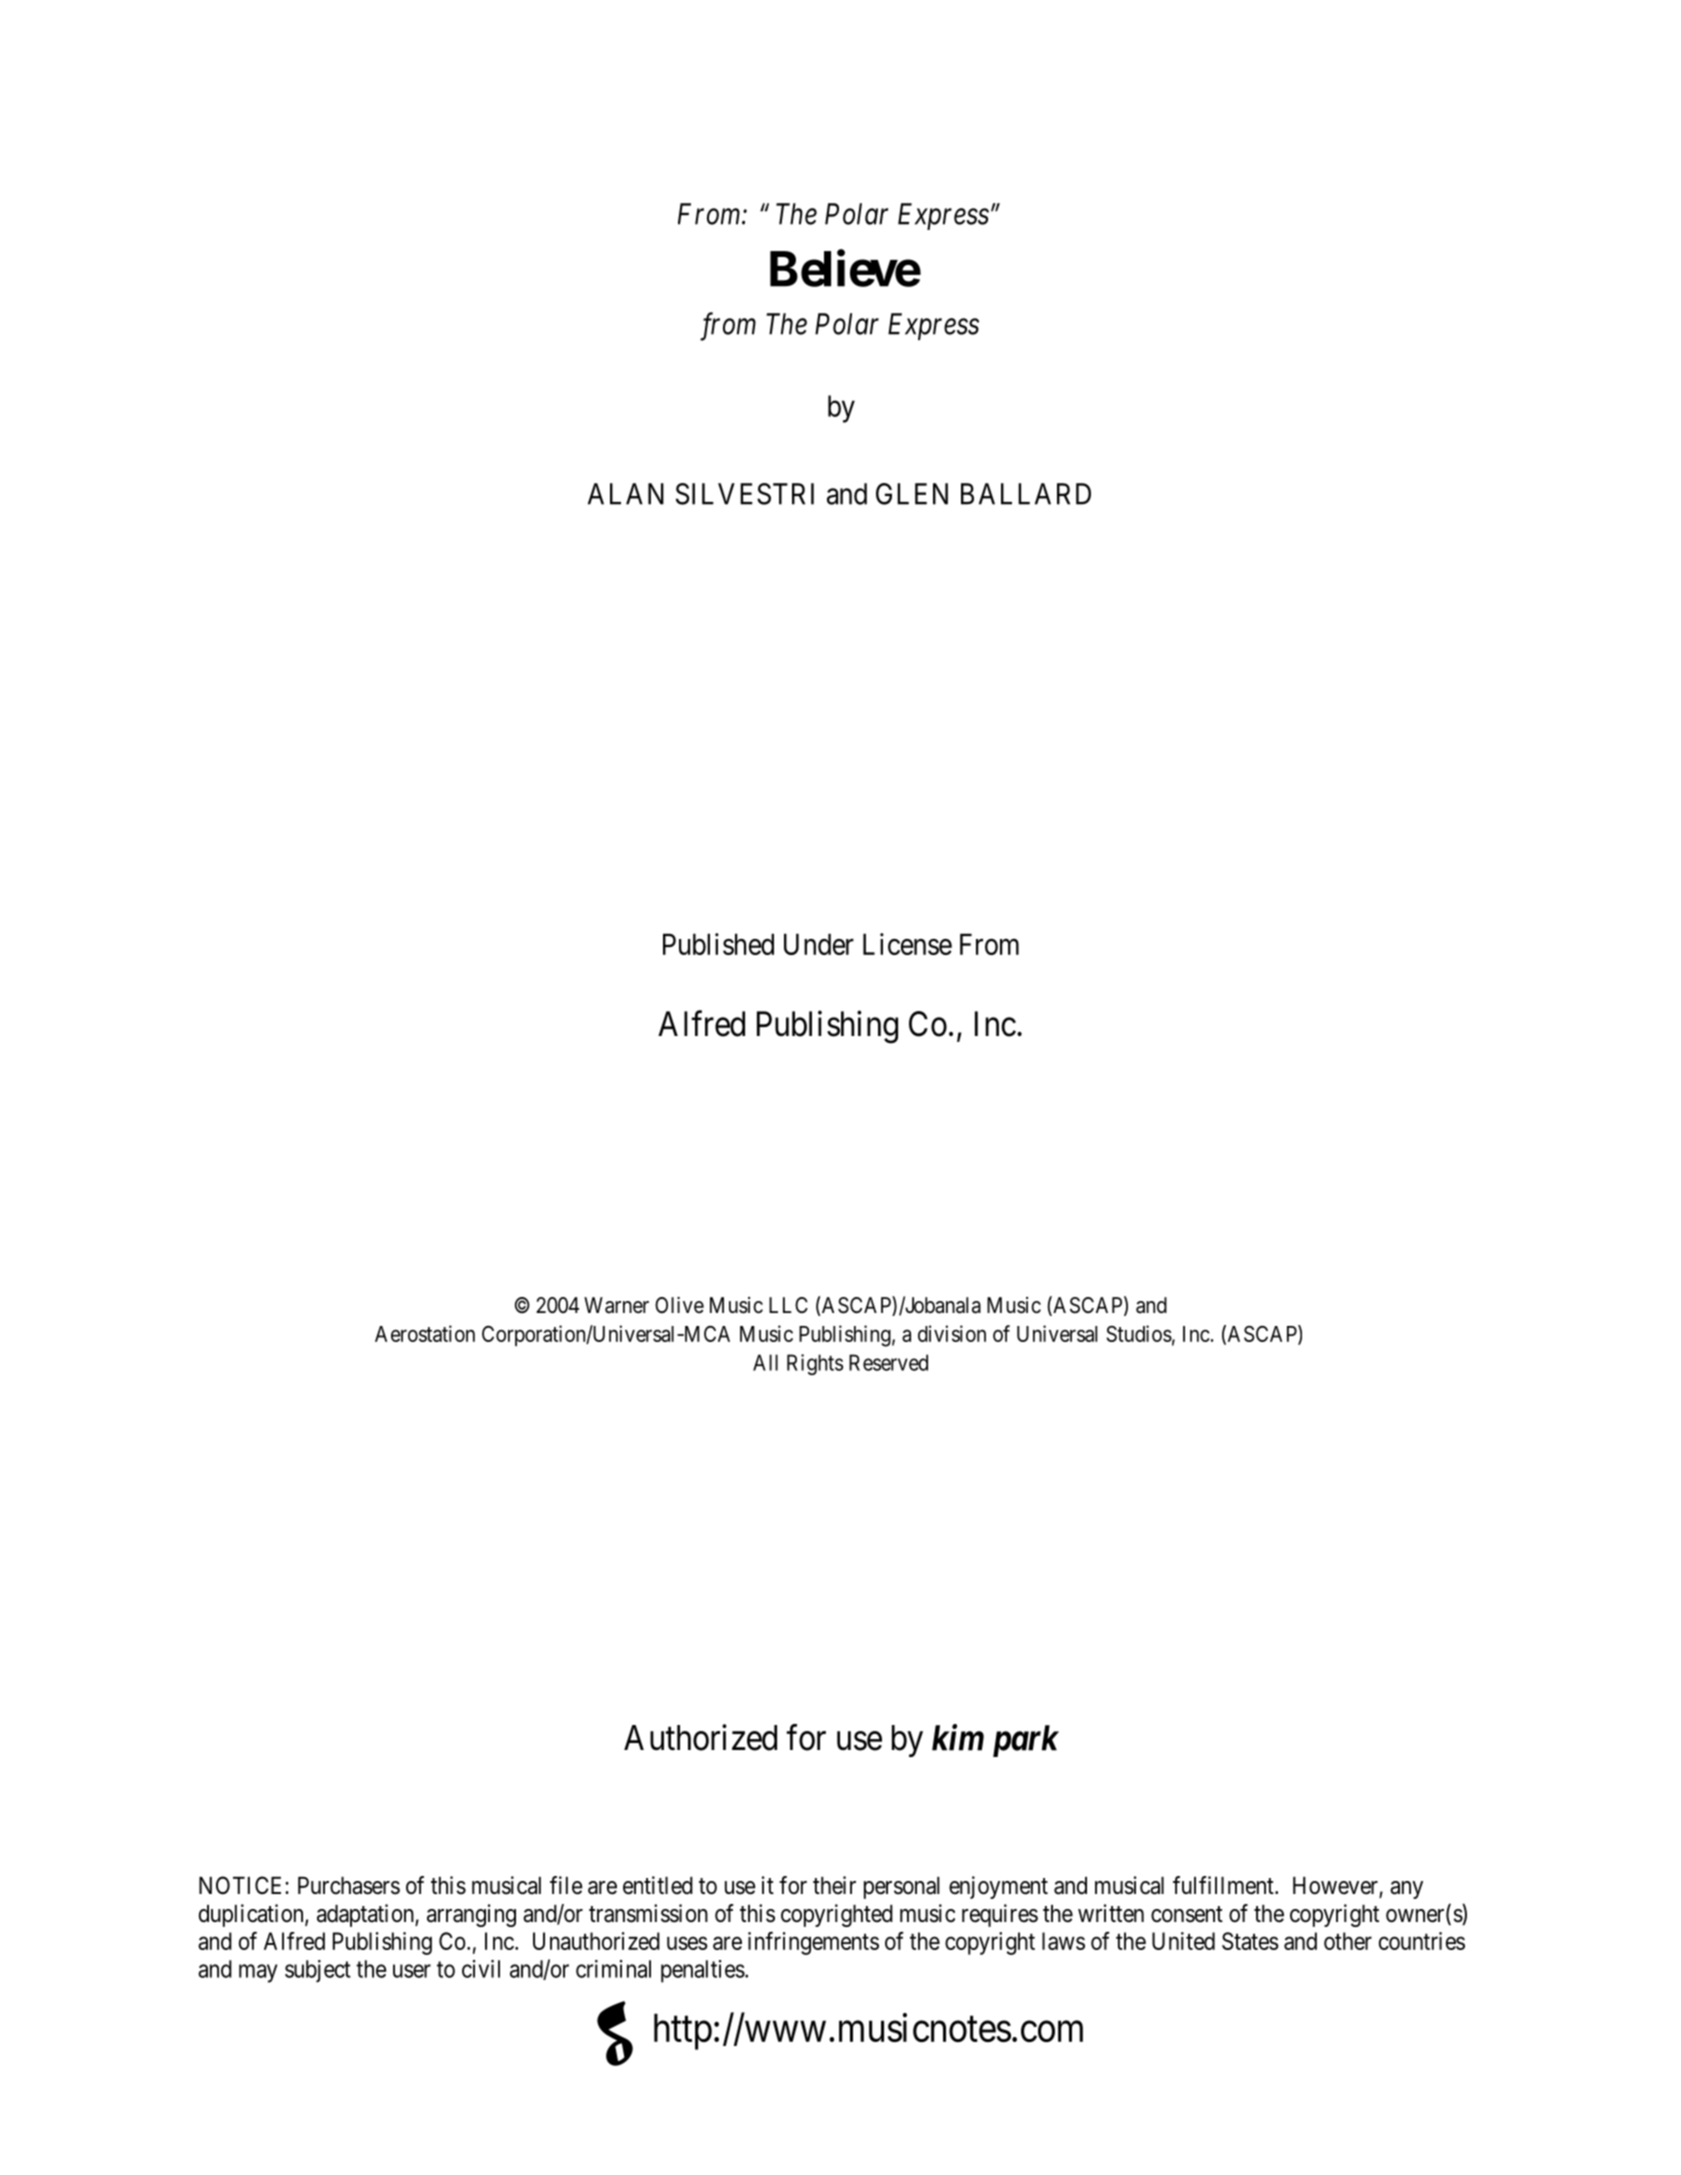 The width and height of the screenshot is (1681, 2175). I want to click on Published, so click(718, 944).
